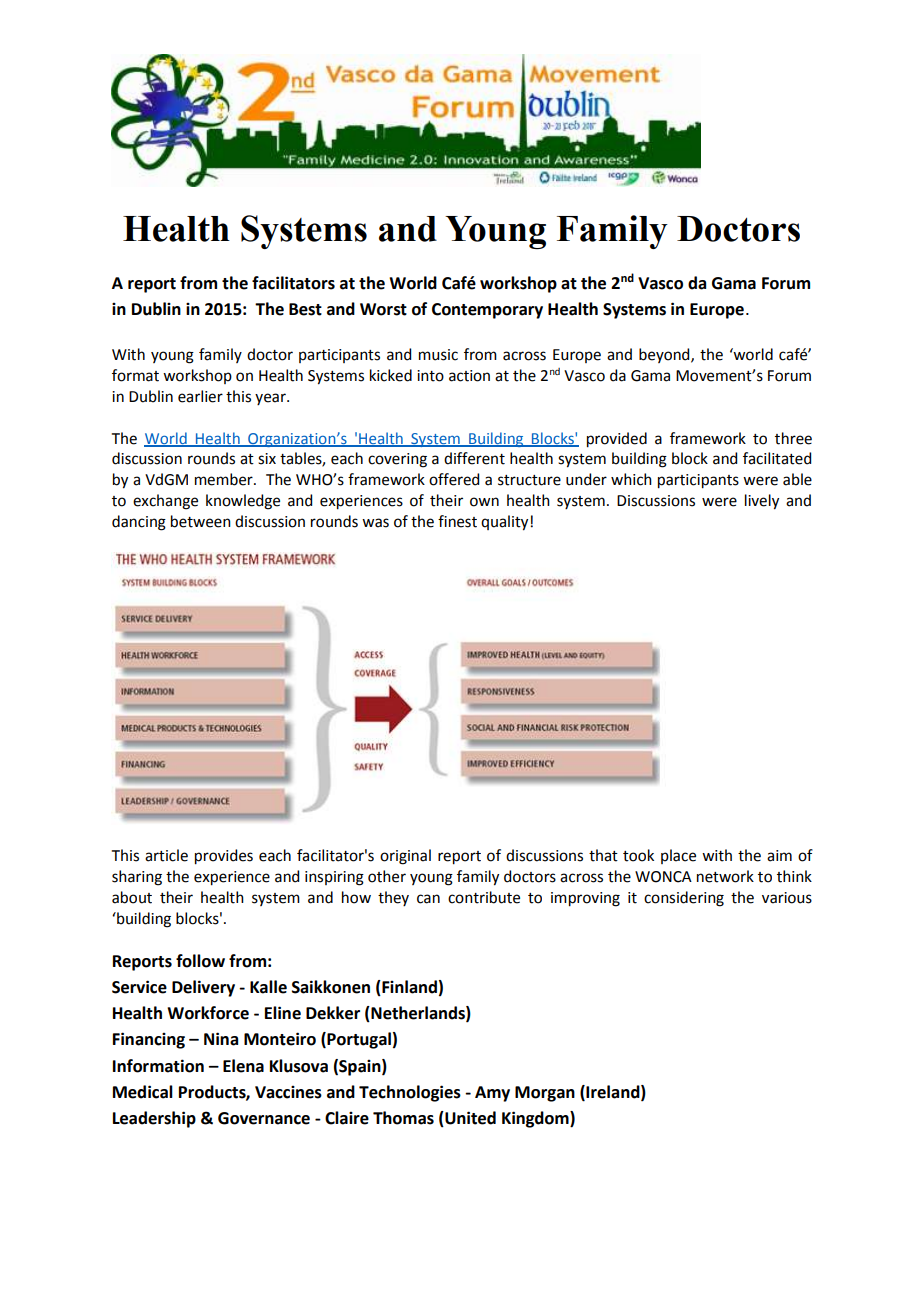  What do you see at coordinates (305, 309) in the screenshot?
I see `Best` at bounding box center [305, 309].
